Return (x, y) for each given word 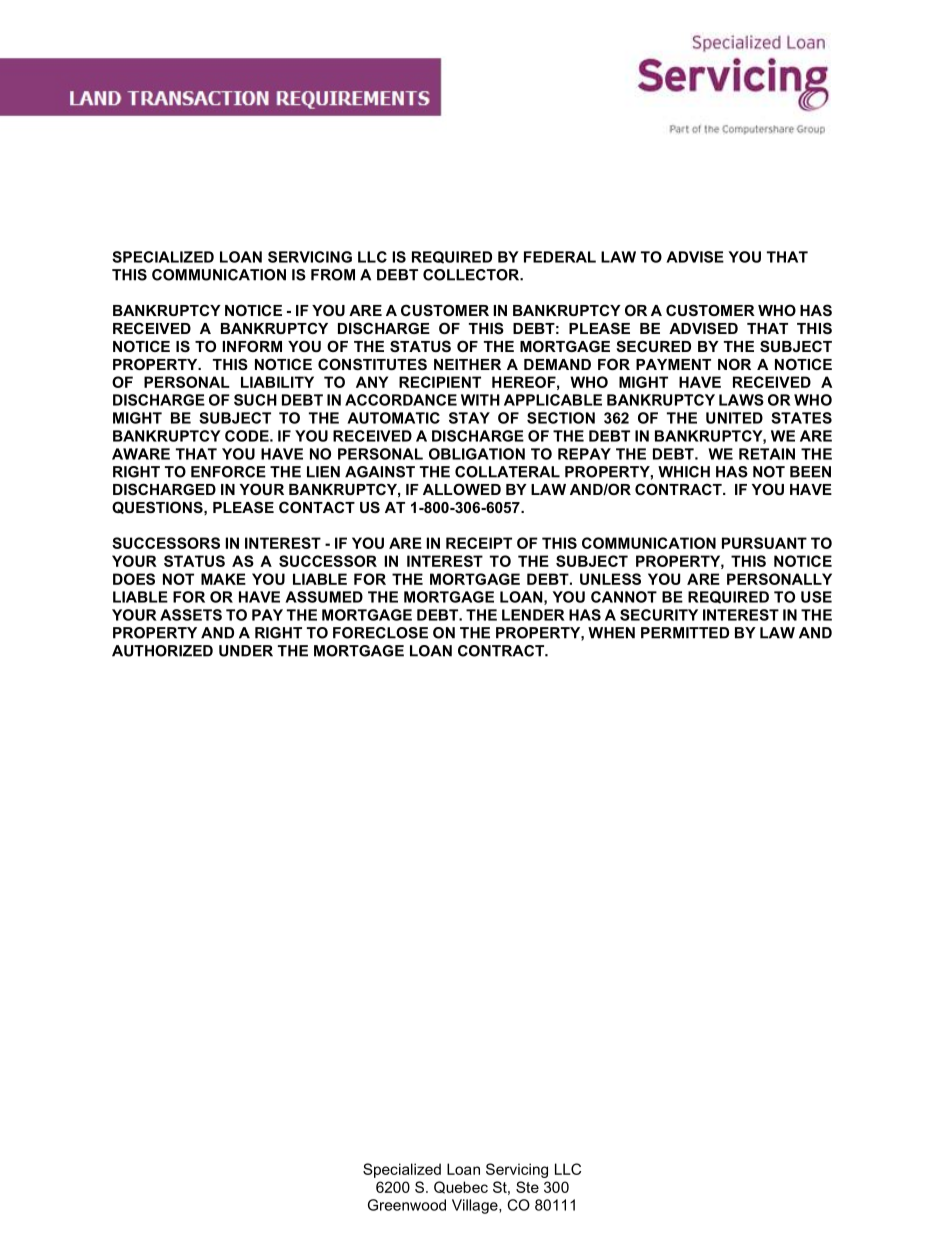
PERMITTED (685, 633)
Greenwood (407, 1205)
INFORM (252, 346)
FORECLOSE (380, 633)
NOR (734, 364)
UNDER (246, 651)
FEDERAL (560, 257)
